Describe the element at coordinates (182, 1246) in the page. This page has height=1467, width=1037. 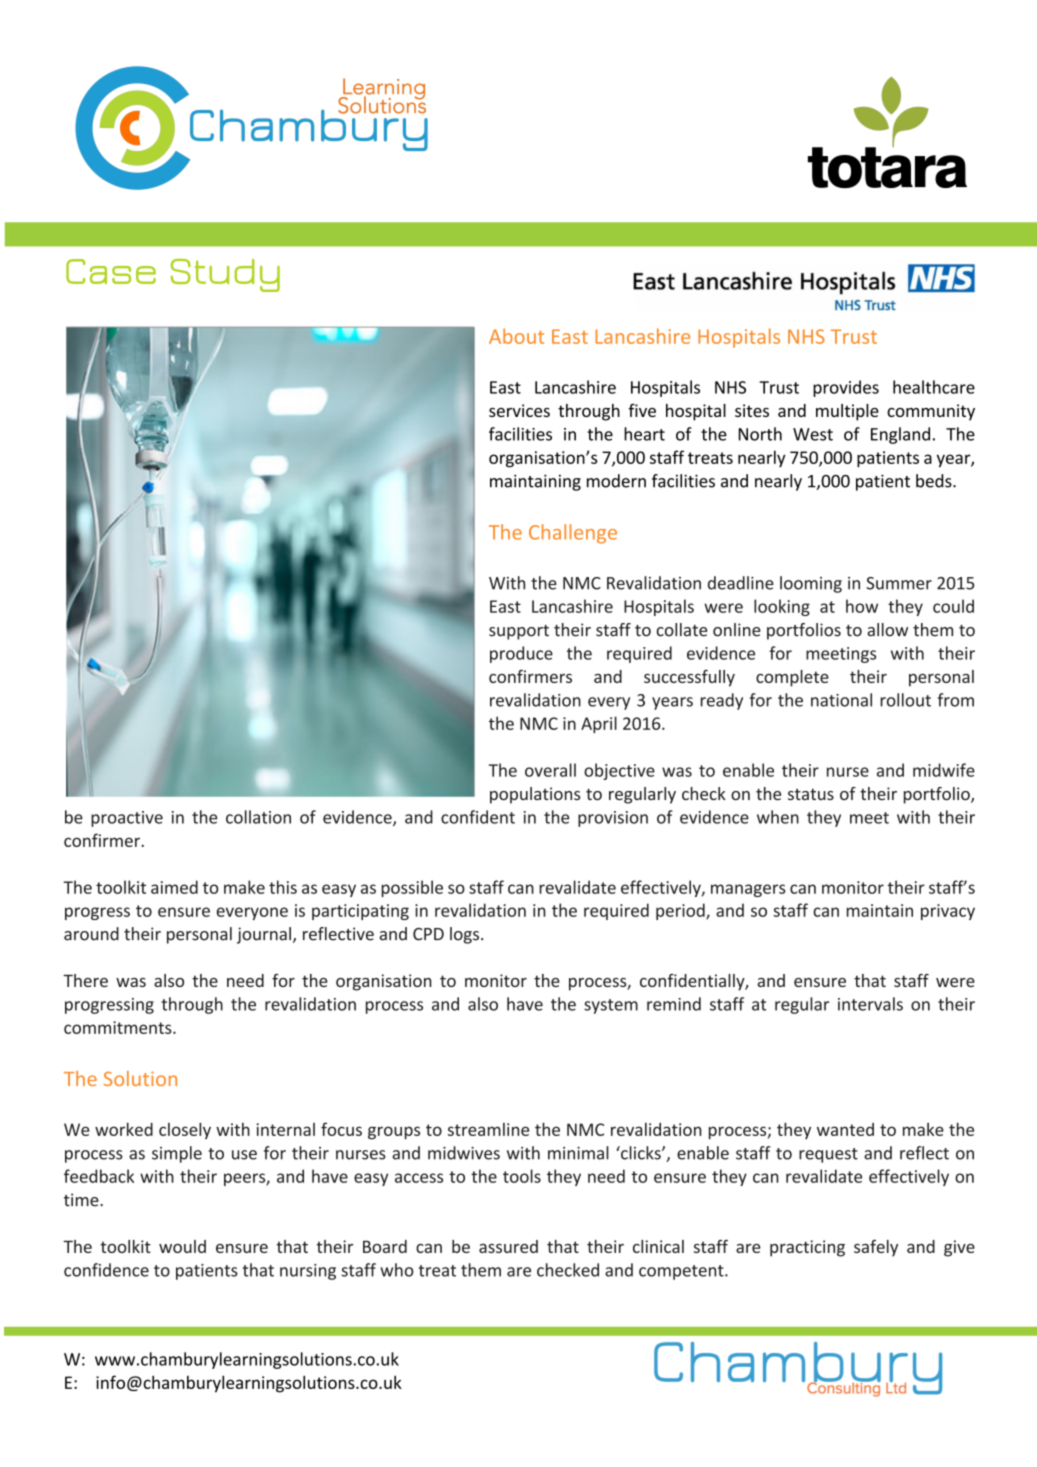
I see `would` at that location.
